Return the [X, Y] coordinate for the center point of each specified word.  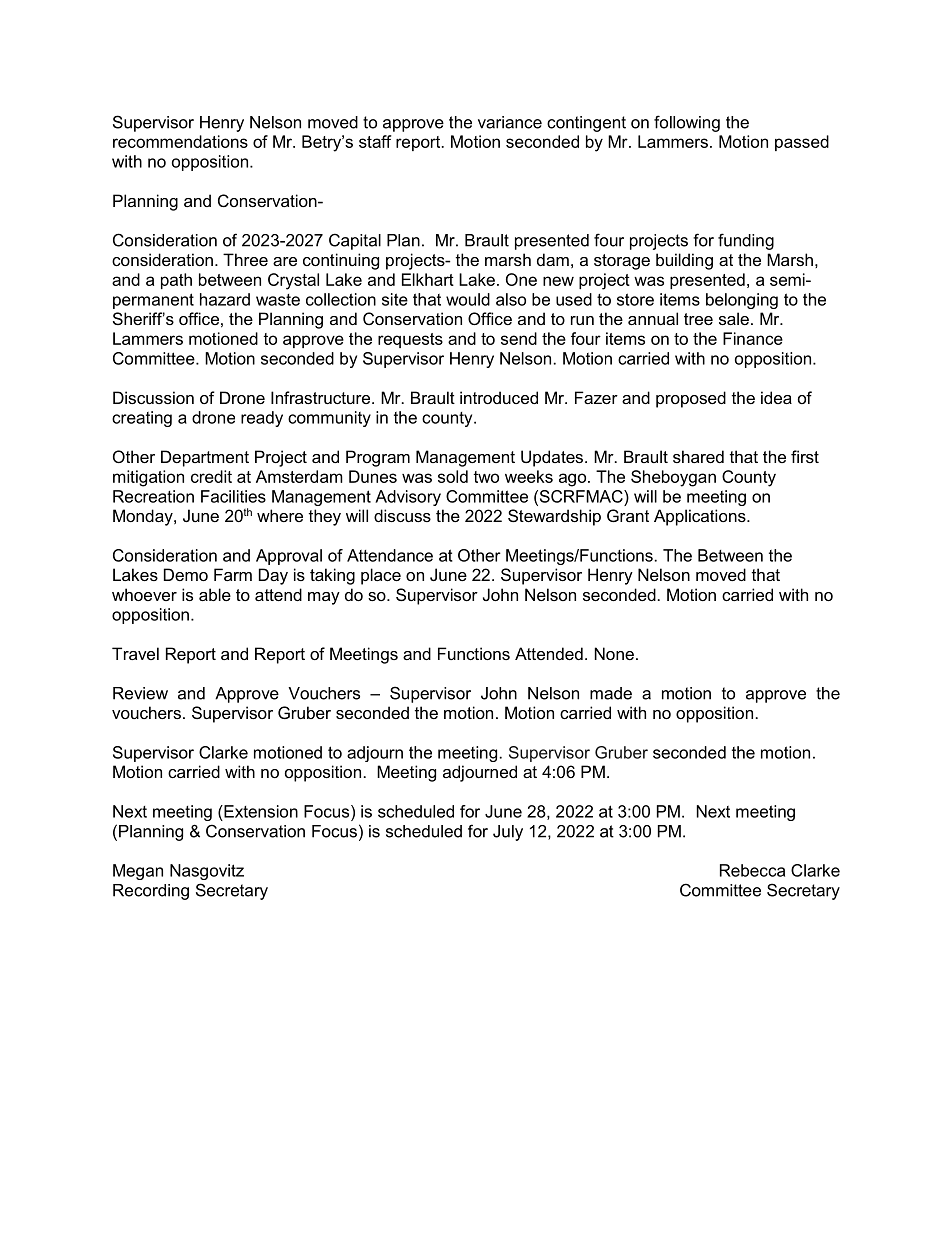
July [508, 833]
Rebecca [752, 870]
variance [510, 122]
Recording [151, 892]
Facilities [233, 496]
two [486, 477]
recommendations [180, 141]
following [687, 123]
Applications [701, 517]
